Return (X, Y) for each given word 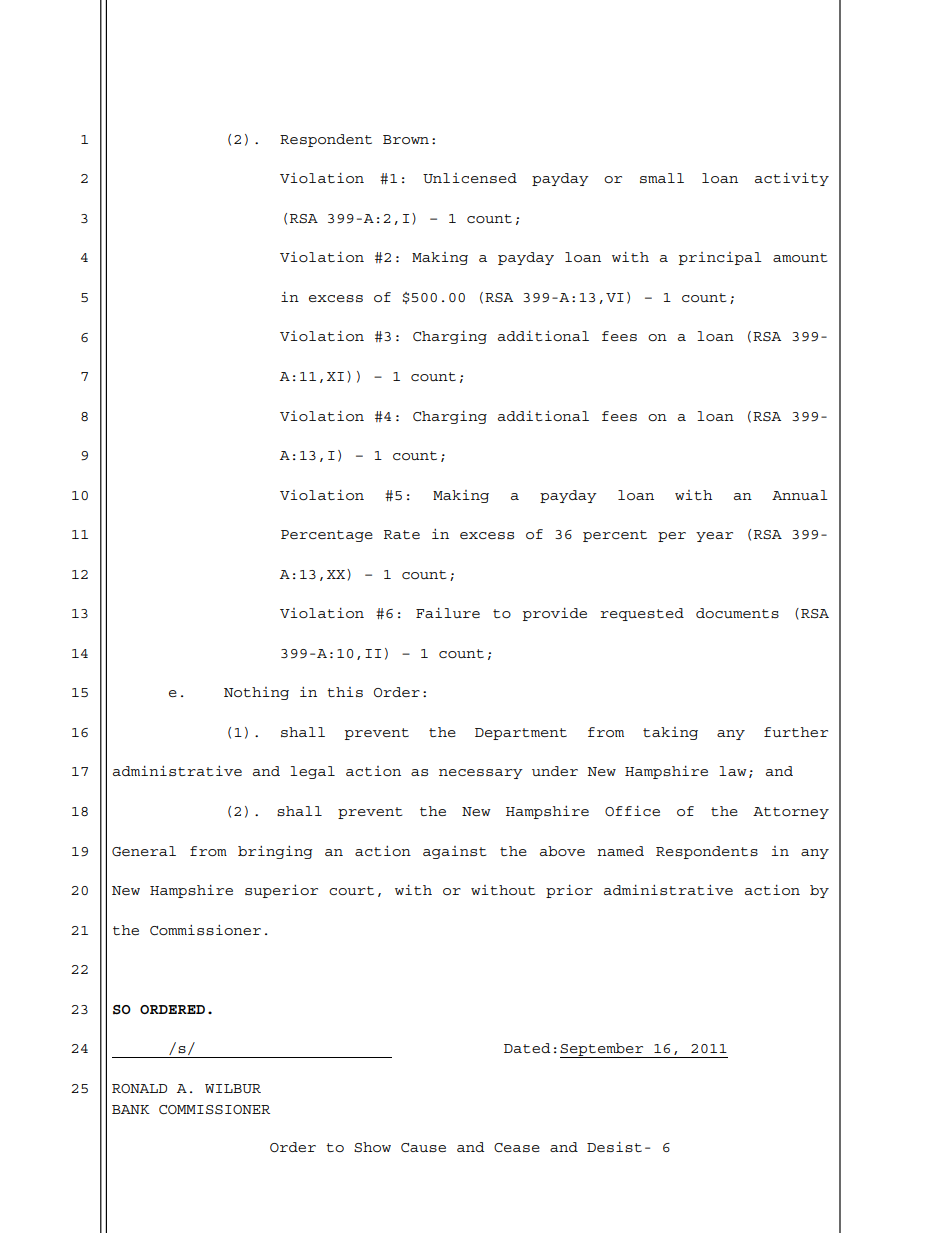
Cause (423, 1147)
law (733, 771)
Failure (448, 613)
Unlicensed (470, 178)
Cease (517, 1147)
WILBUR (233, 1088)
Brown (406, 139)
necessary (481, 774)
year (714, 537)
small (662, 178)
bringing (275, 852)
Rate (402, 534)
